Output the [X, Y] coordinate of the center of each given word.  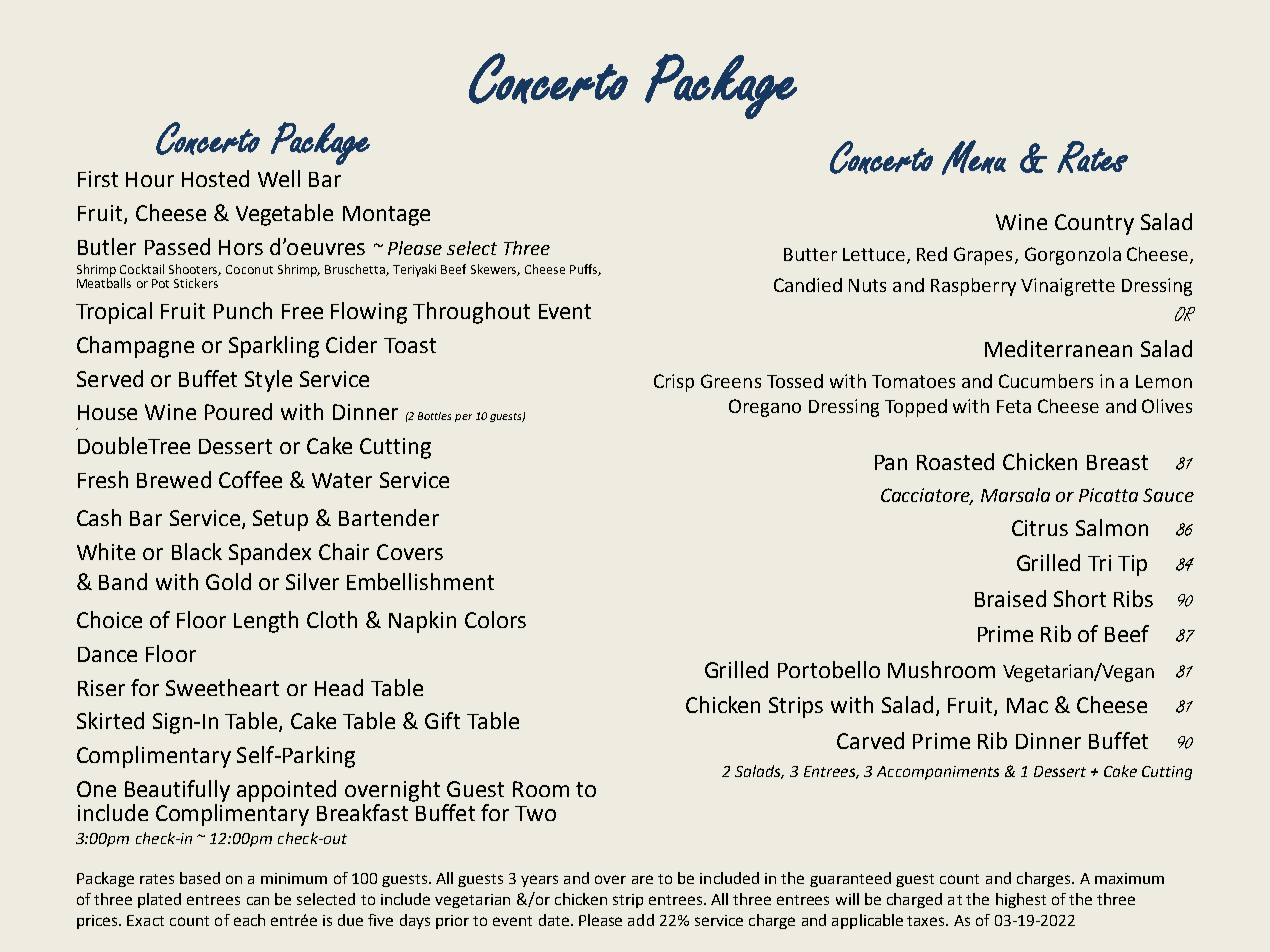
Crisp [674, 383]
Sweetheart [222, 687]
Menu [974, 157]
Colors [495, 619]
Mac [1027, 705]
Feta [1014, 406]
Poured [238, 411]
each [249, 920]
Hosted [215, 178]
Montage [386, 216]
